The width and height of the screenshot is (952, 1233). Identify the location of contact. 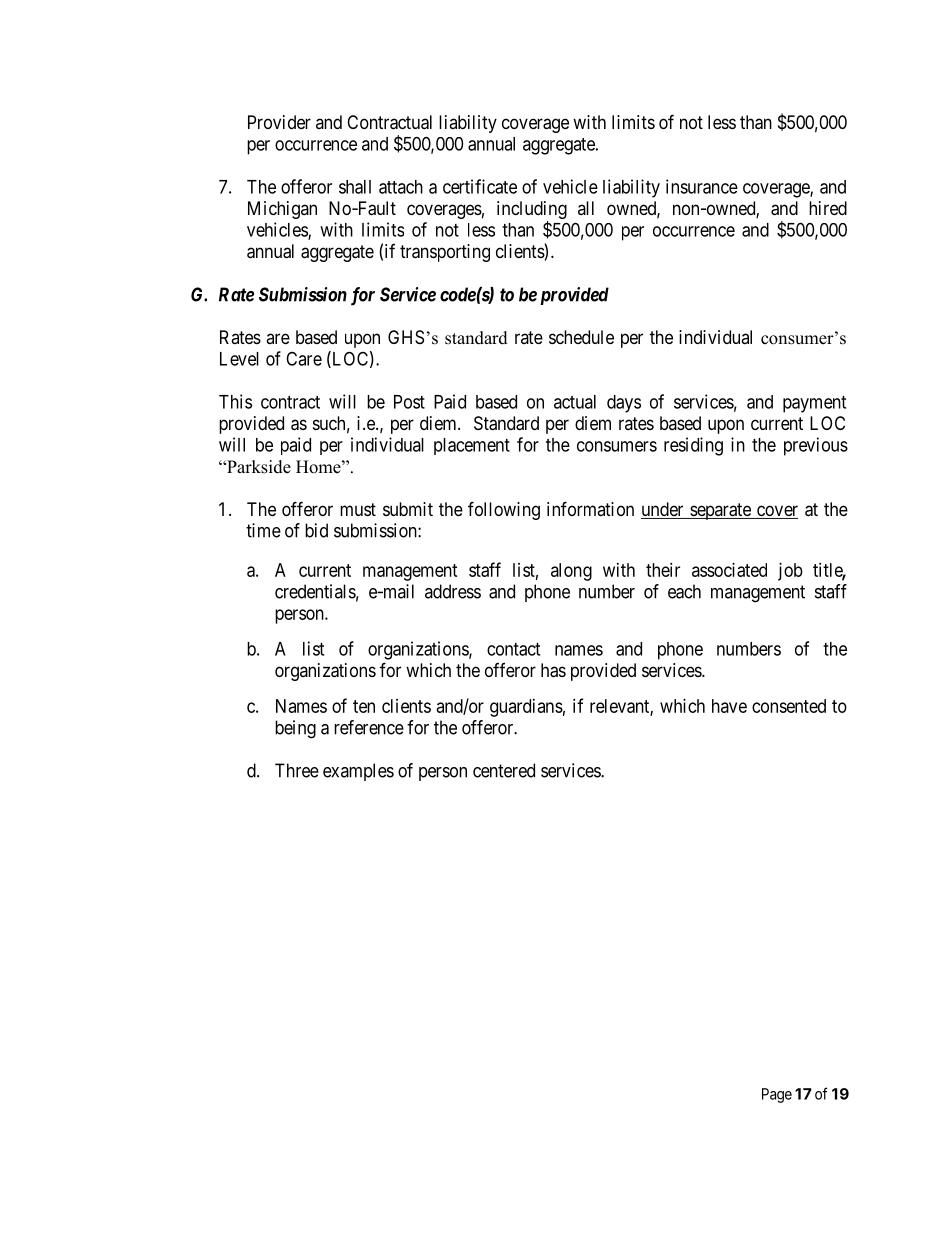
(513, 649).
